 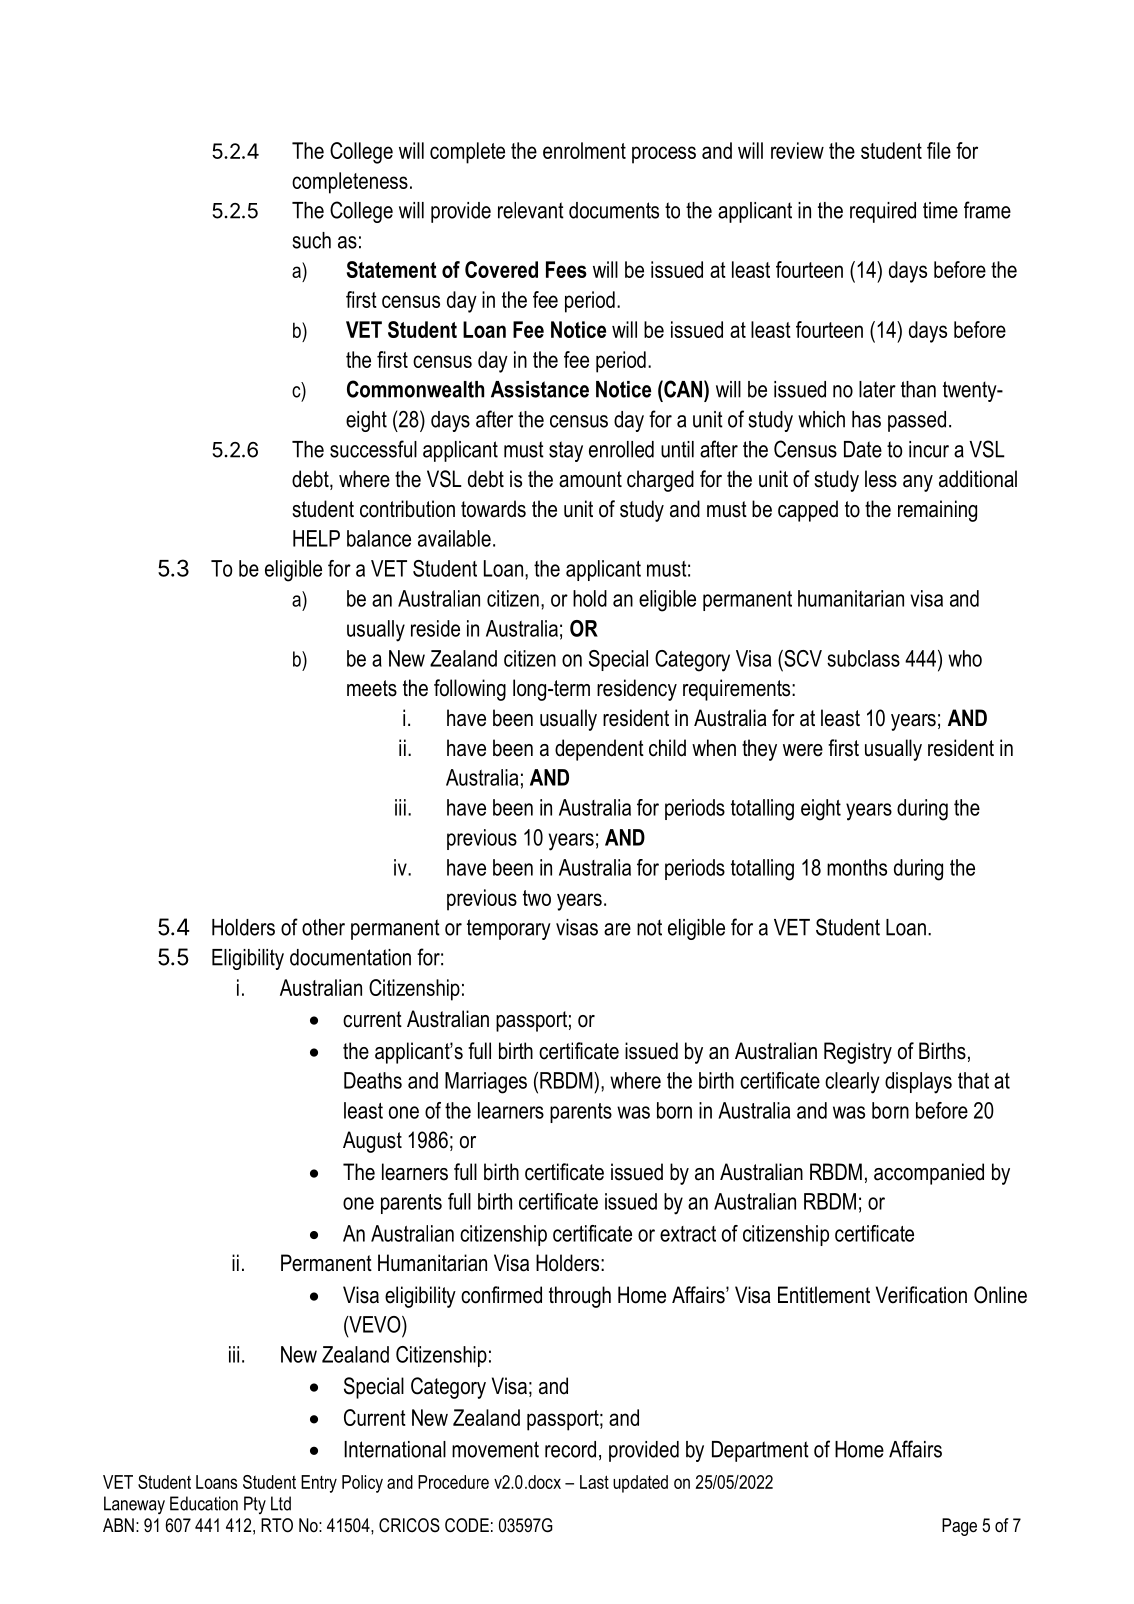 I want to click on Last, so click(x=594, y=1482).
